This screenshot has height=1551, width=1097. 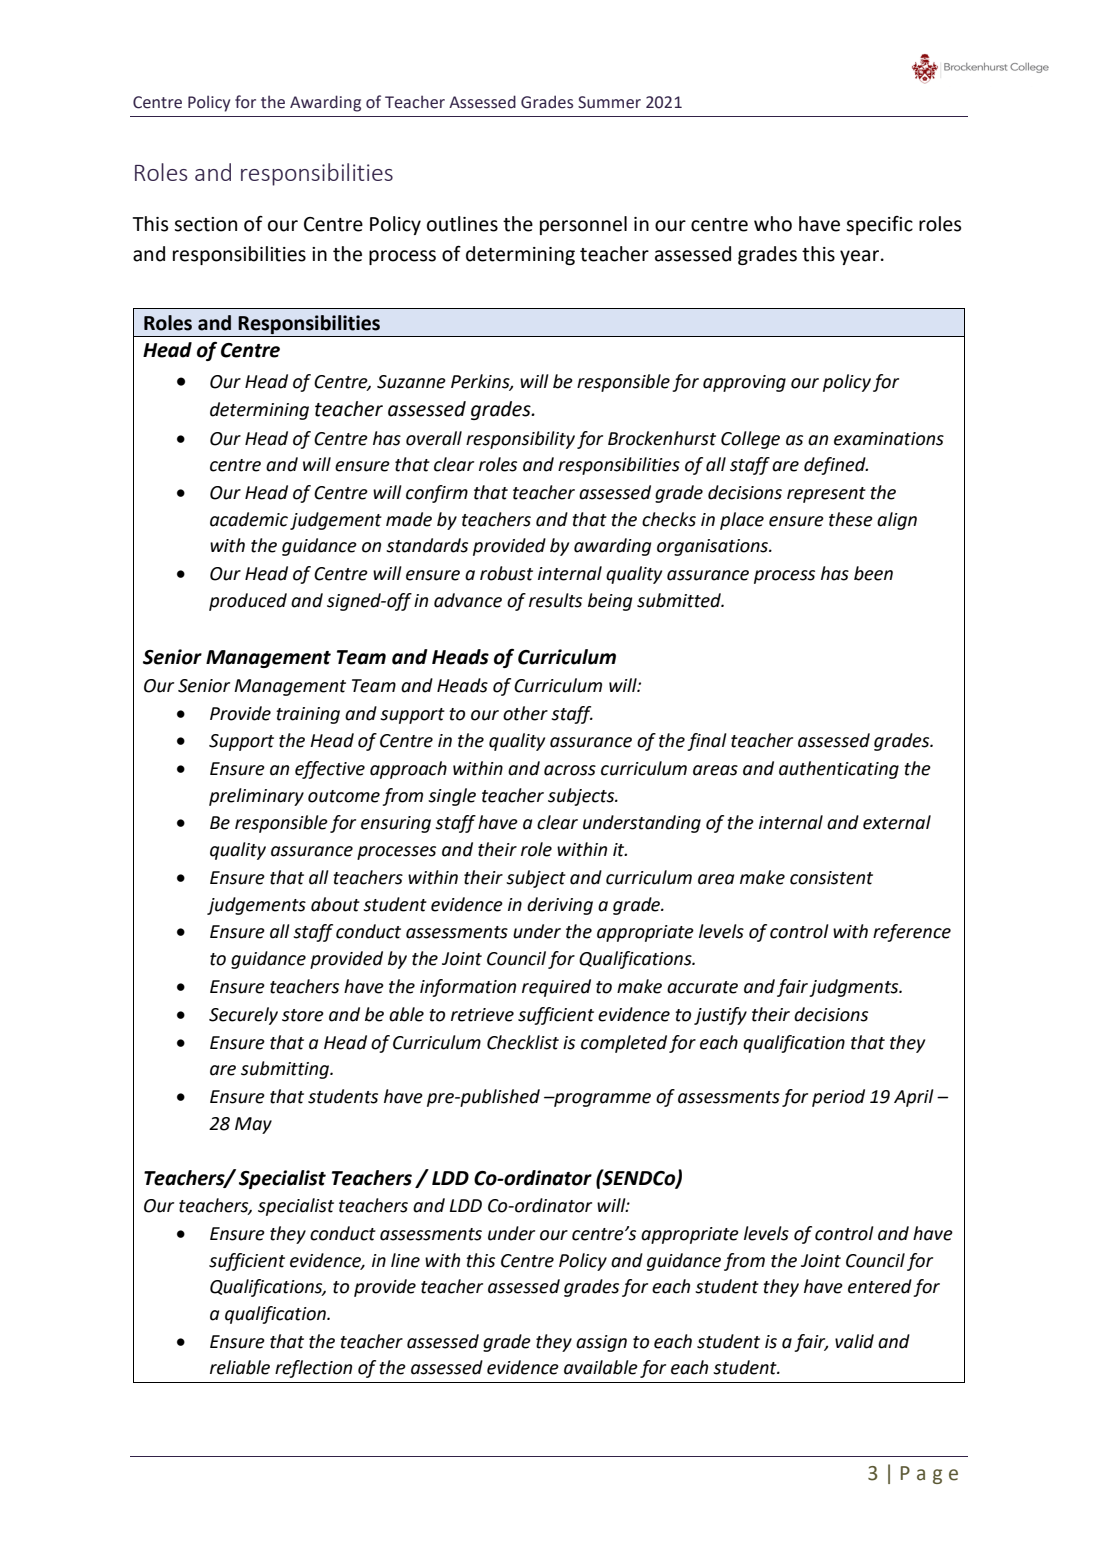 I want to click on period, so click(x=838, y=1098).
